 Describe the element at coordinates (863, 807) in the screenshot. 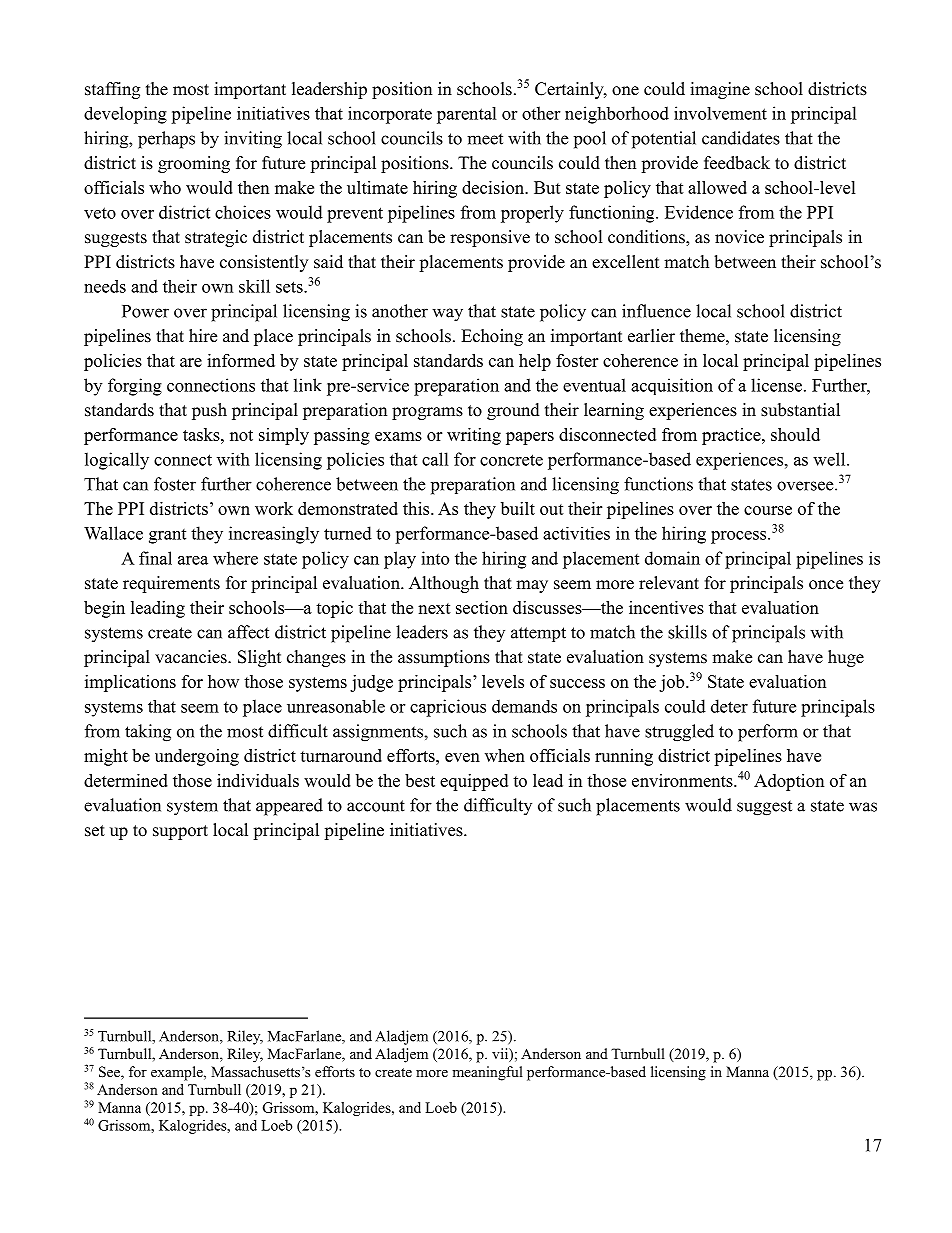

I see `was` at that location.
